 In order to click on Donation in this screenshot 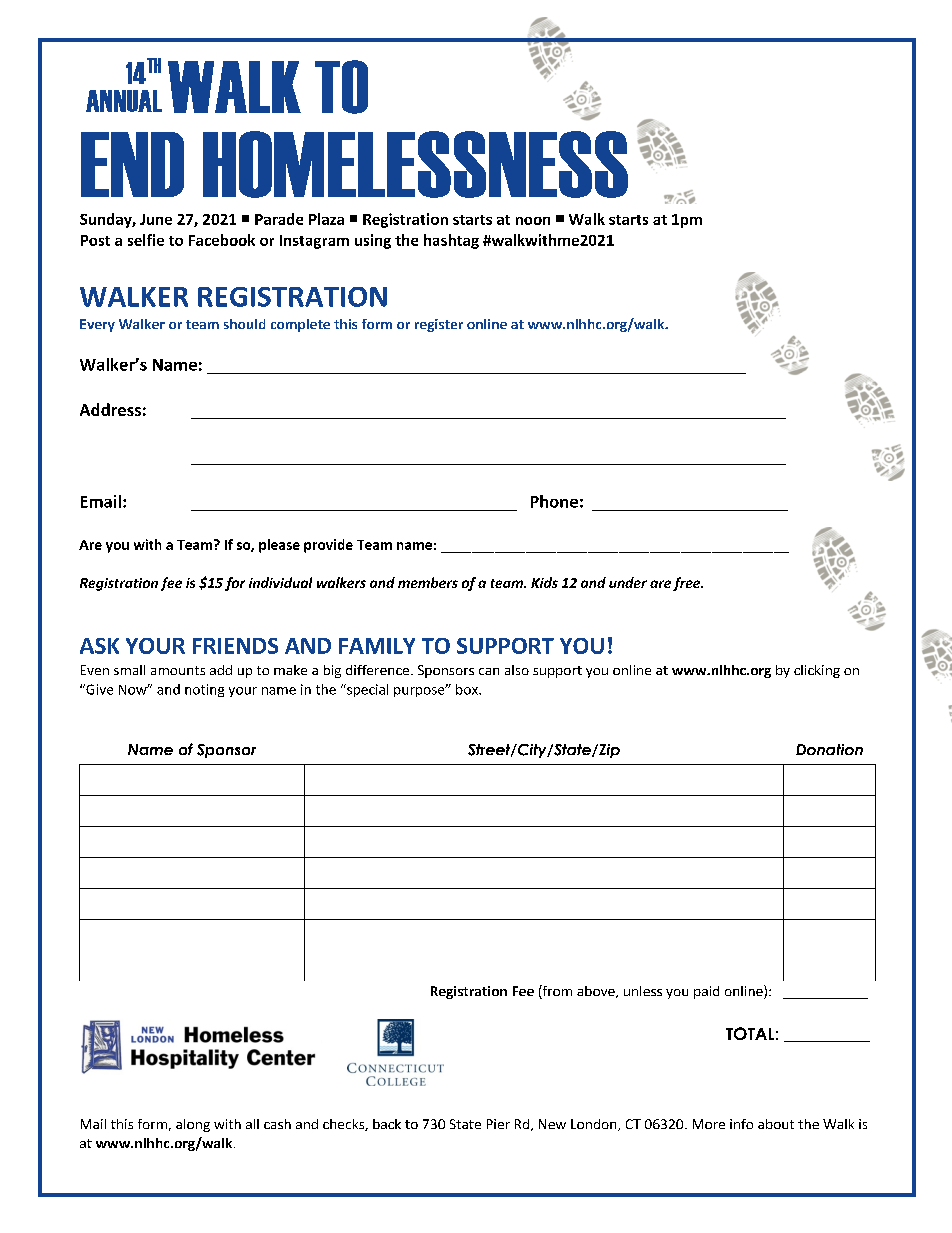, I will do `click(829, 749)`.
